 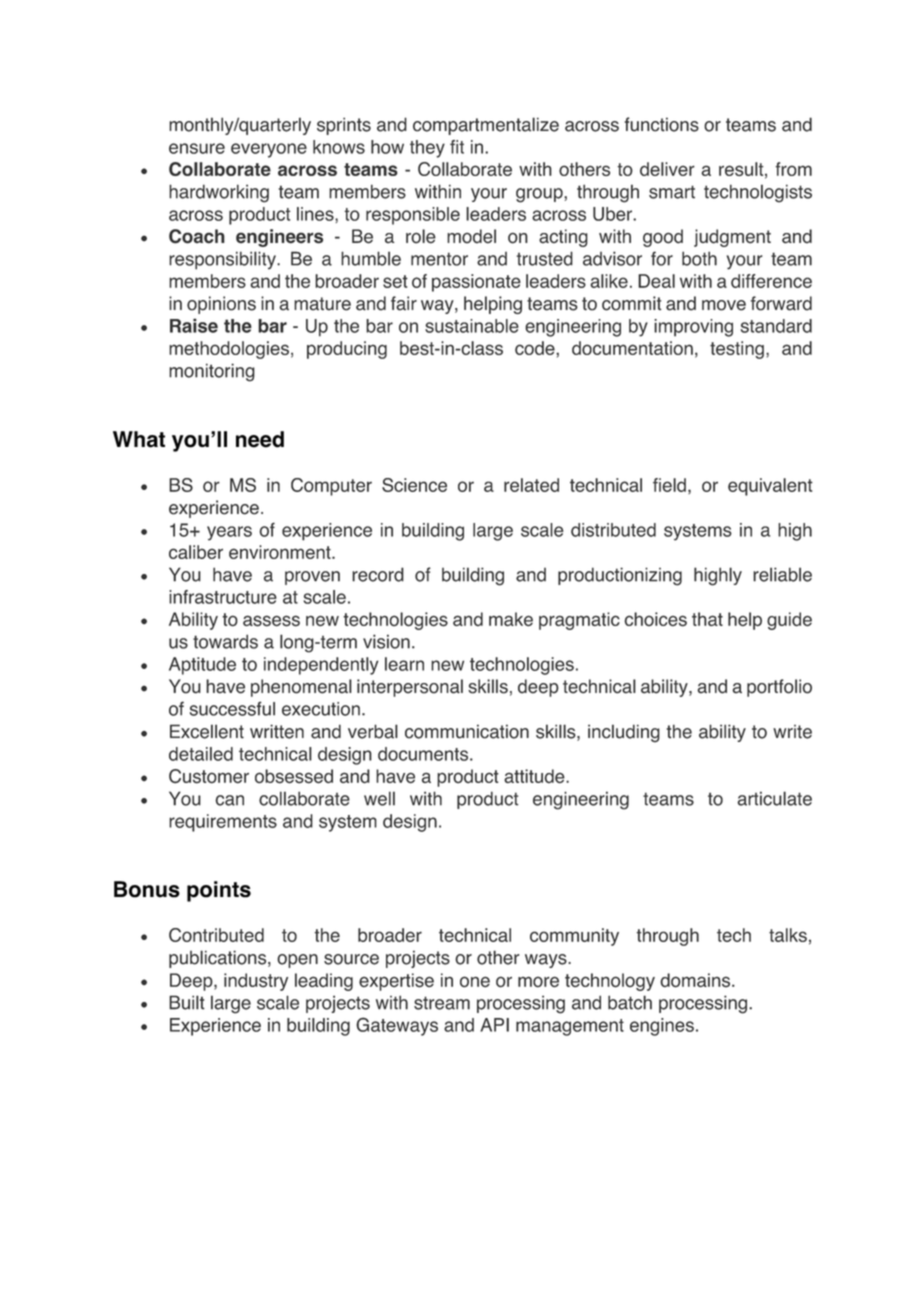 What do you see at coordinates (457, 147) in the screenshot?
I see `fit` at bounding box center [457, 147].
